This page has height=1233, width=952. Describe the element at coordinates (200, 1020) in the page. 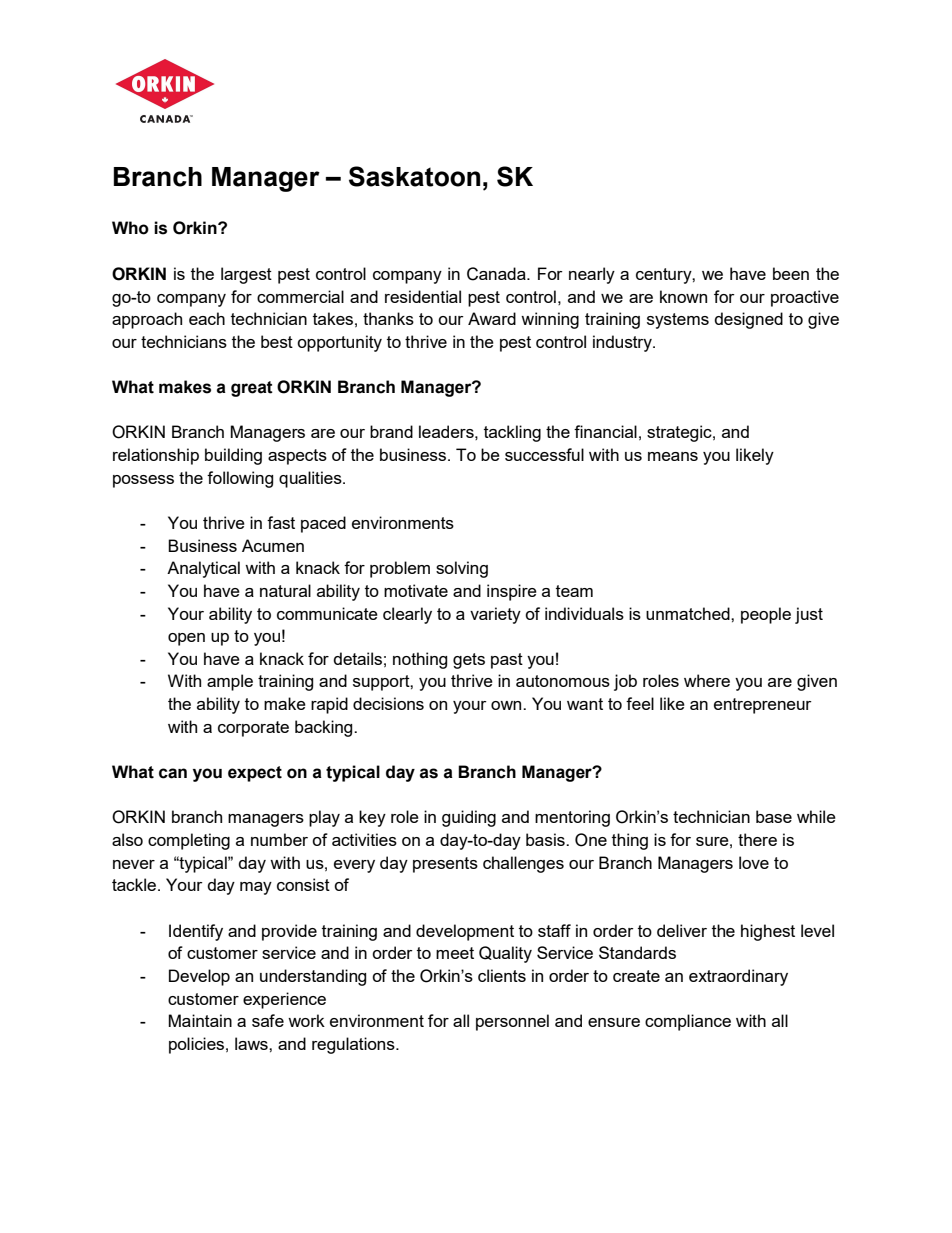

I see `Maintain` at that location.
